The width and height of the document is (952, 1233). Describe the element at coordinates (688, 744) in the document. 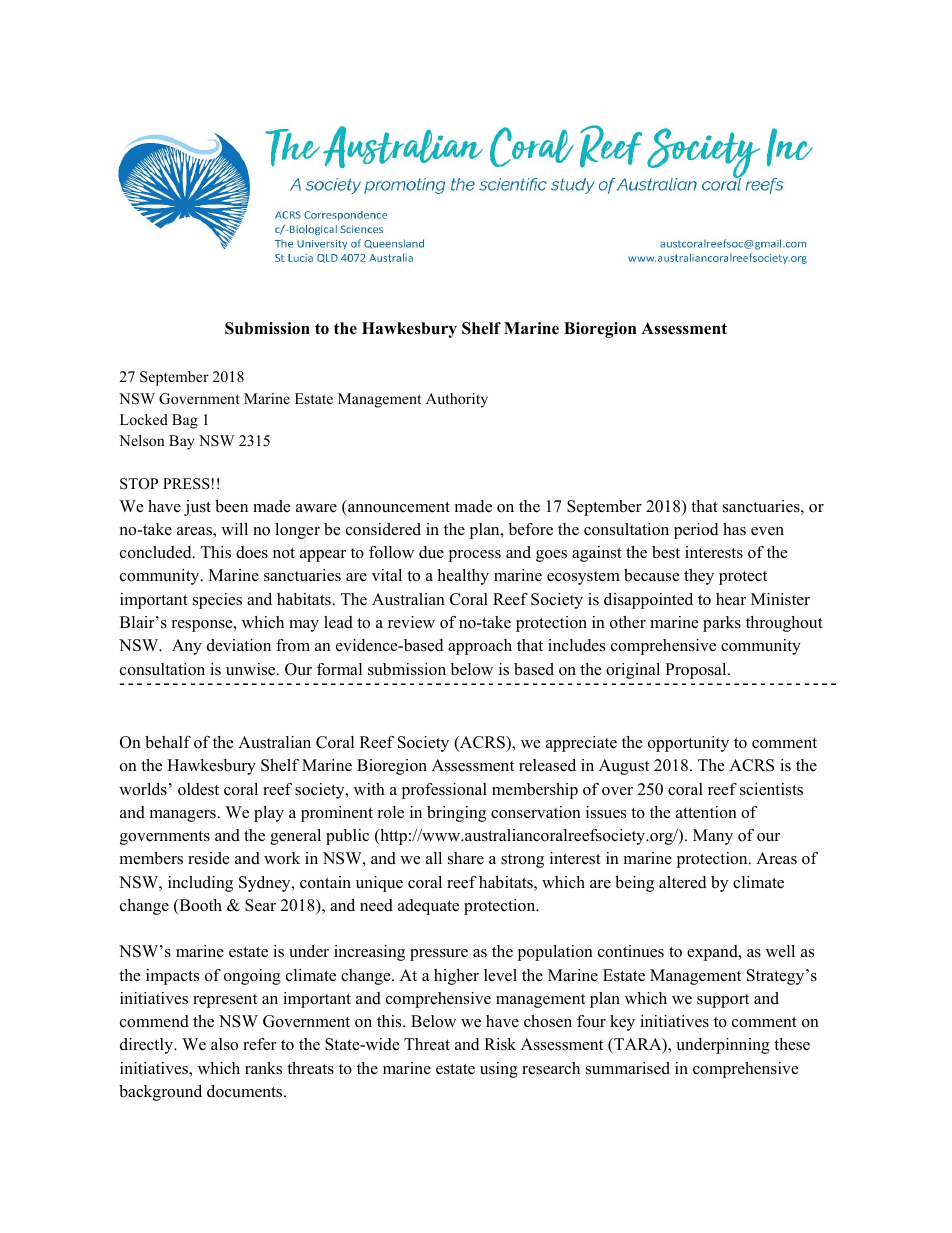

I see `opportunity` at that location.
